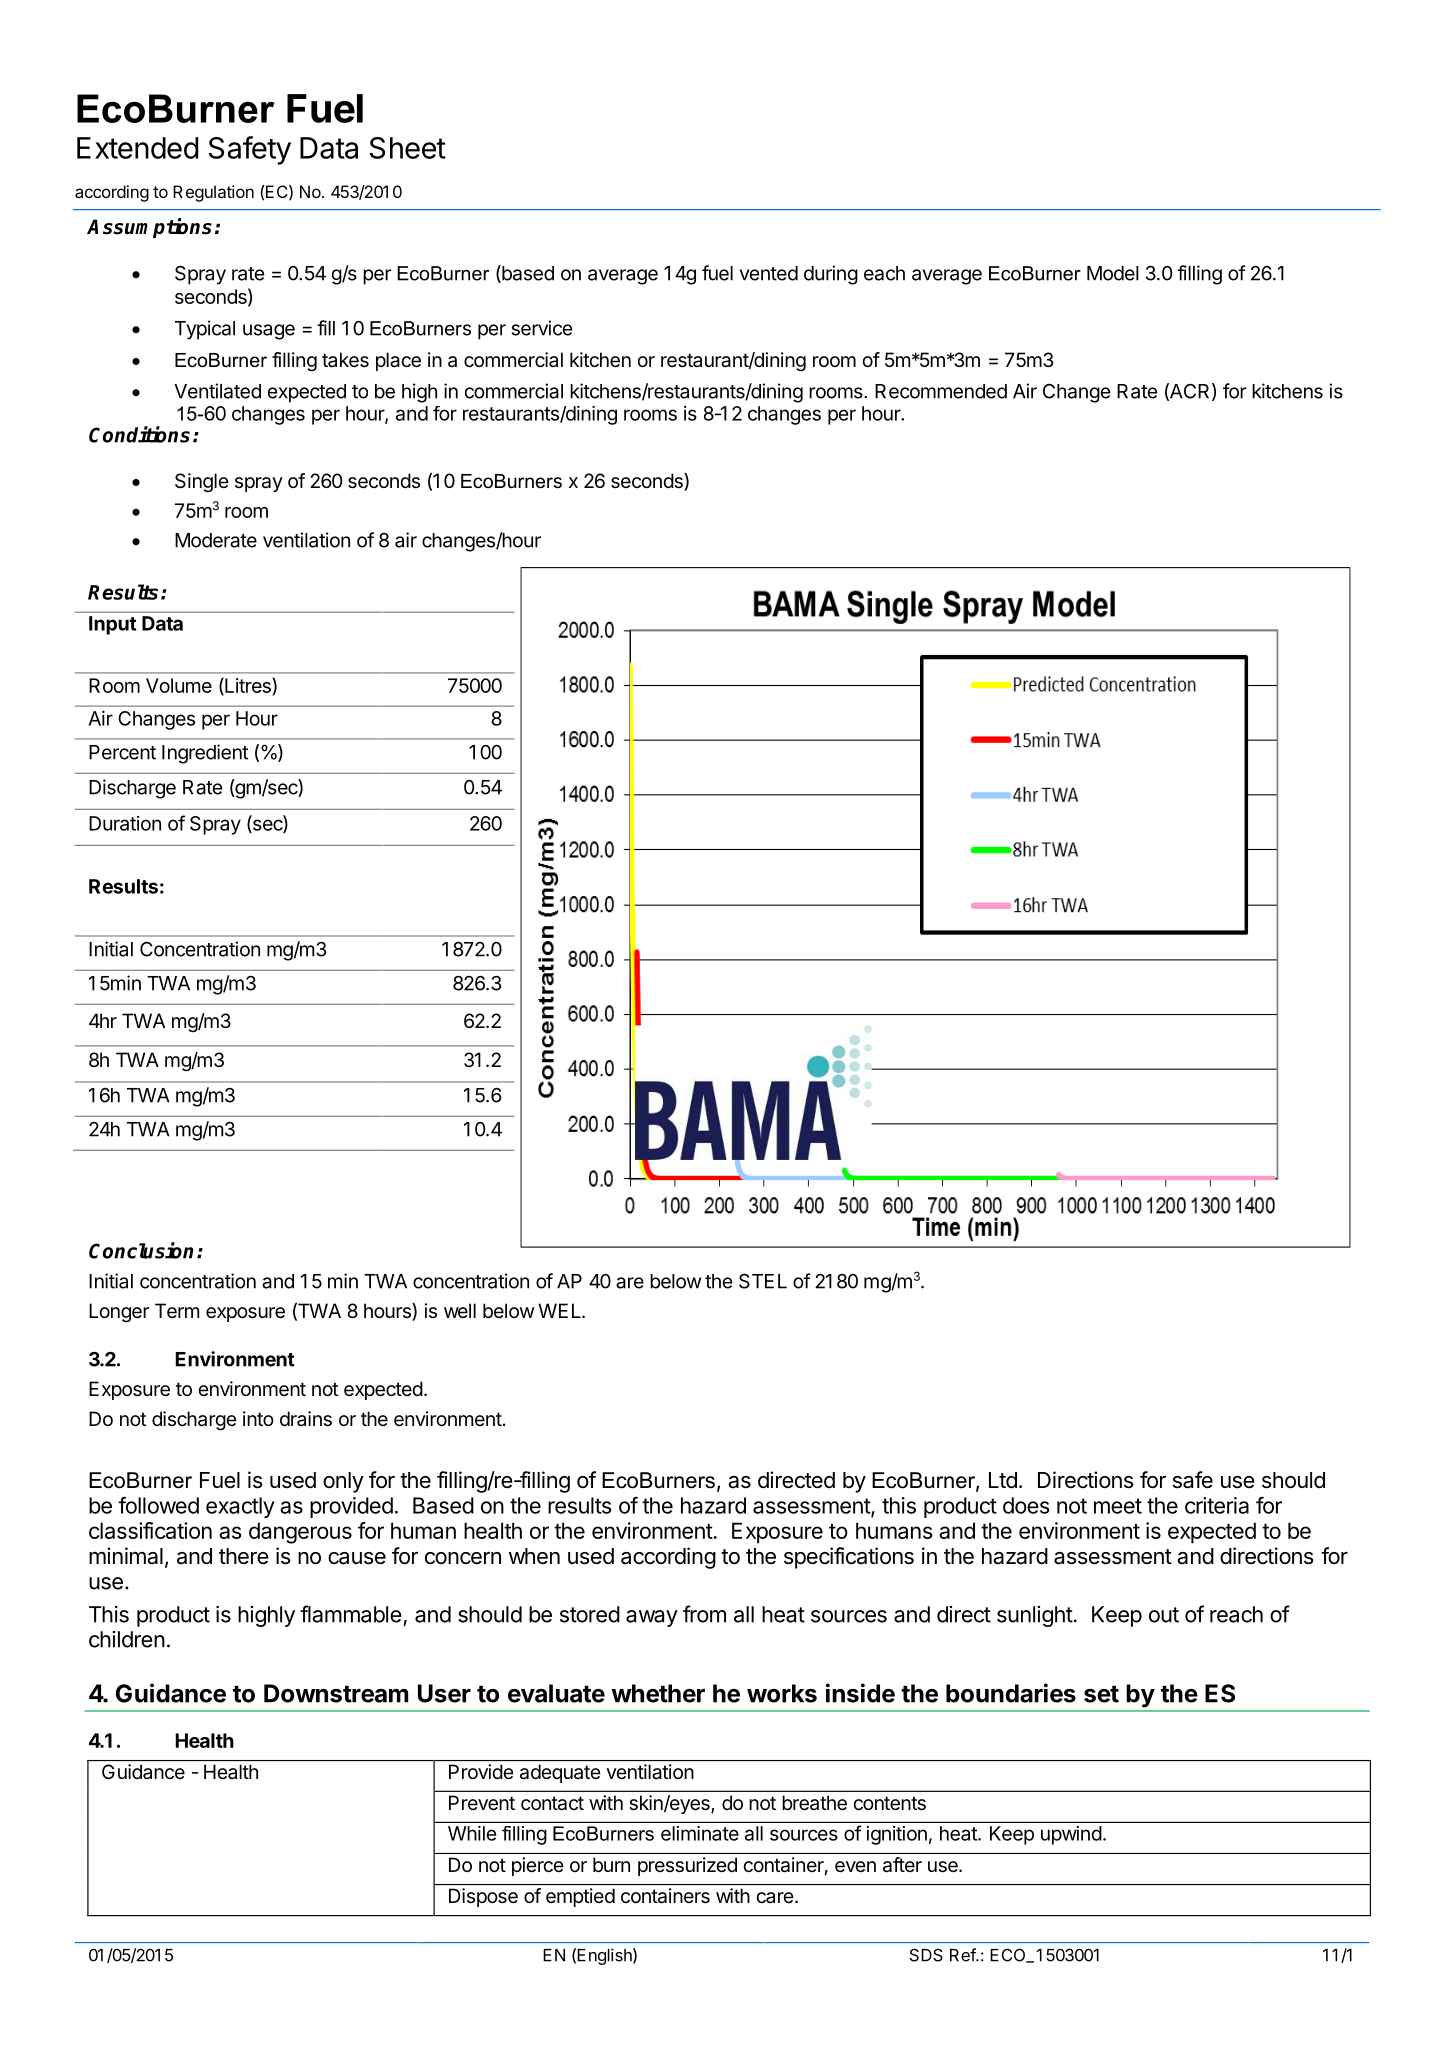  I want to click on vented, so click(769, 273).
